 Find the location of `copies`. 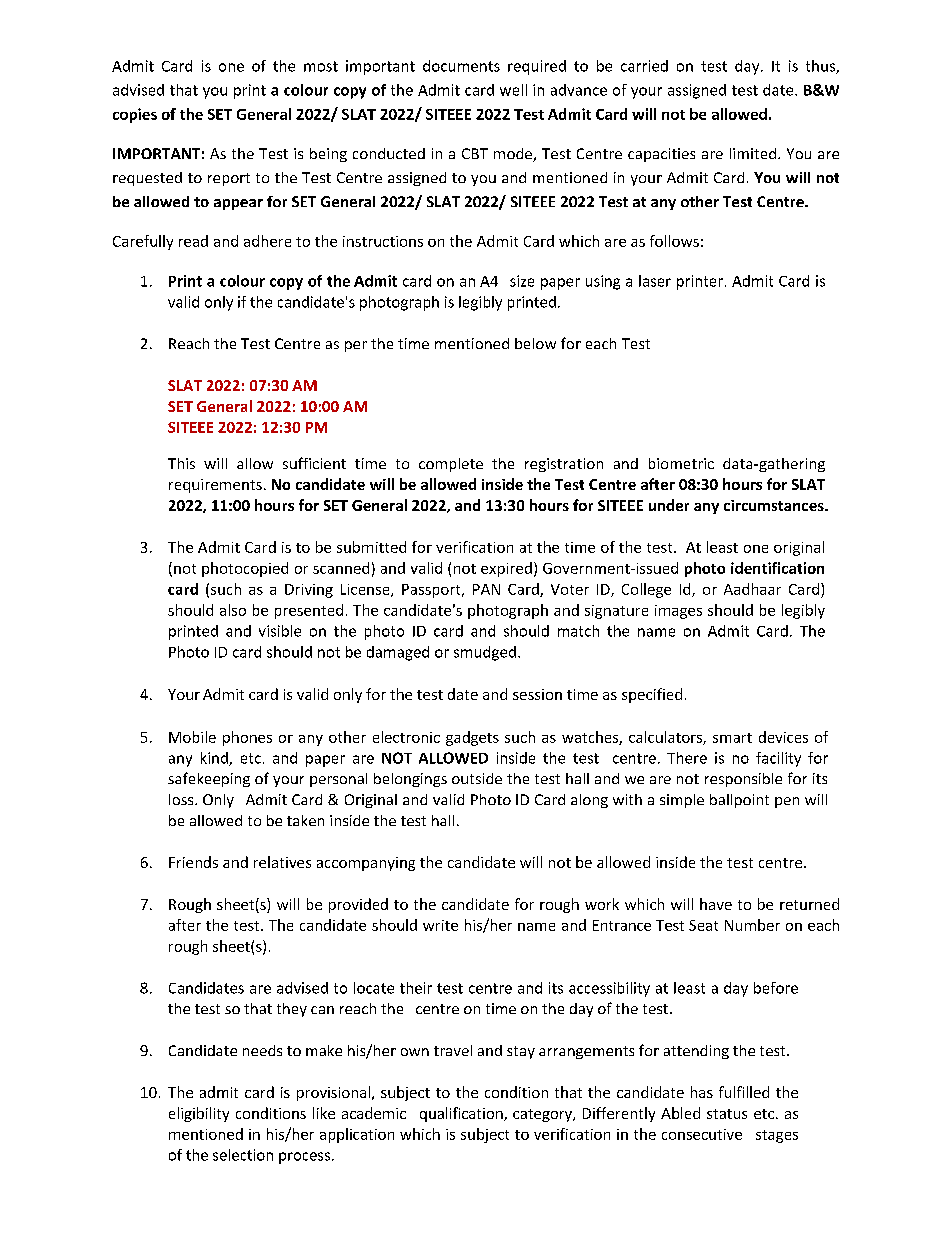

copies is located at coordinates (135, 115).
